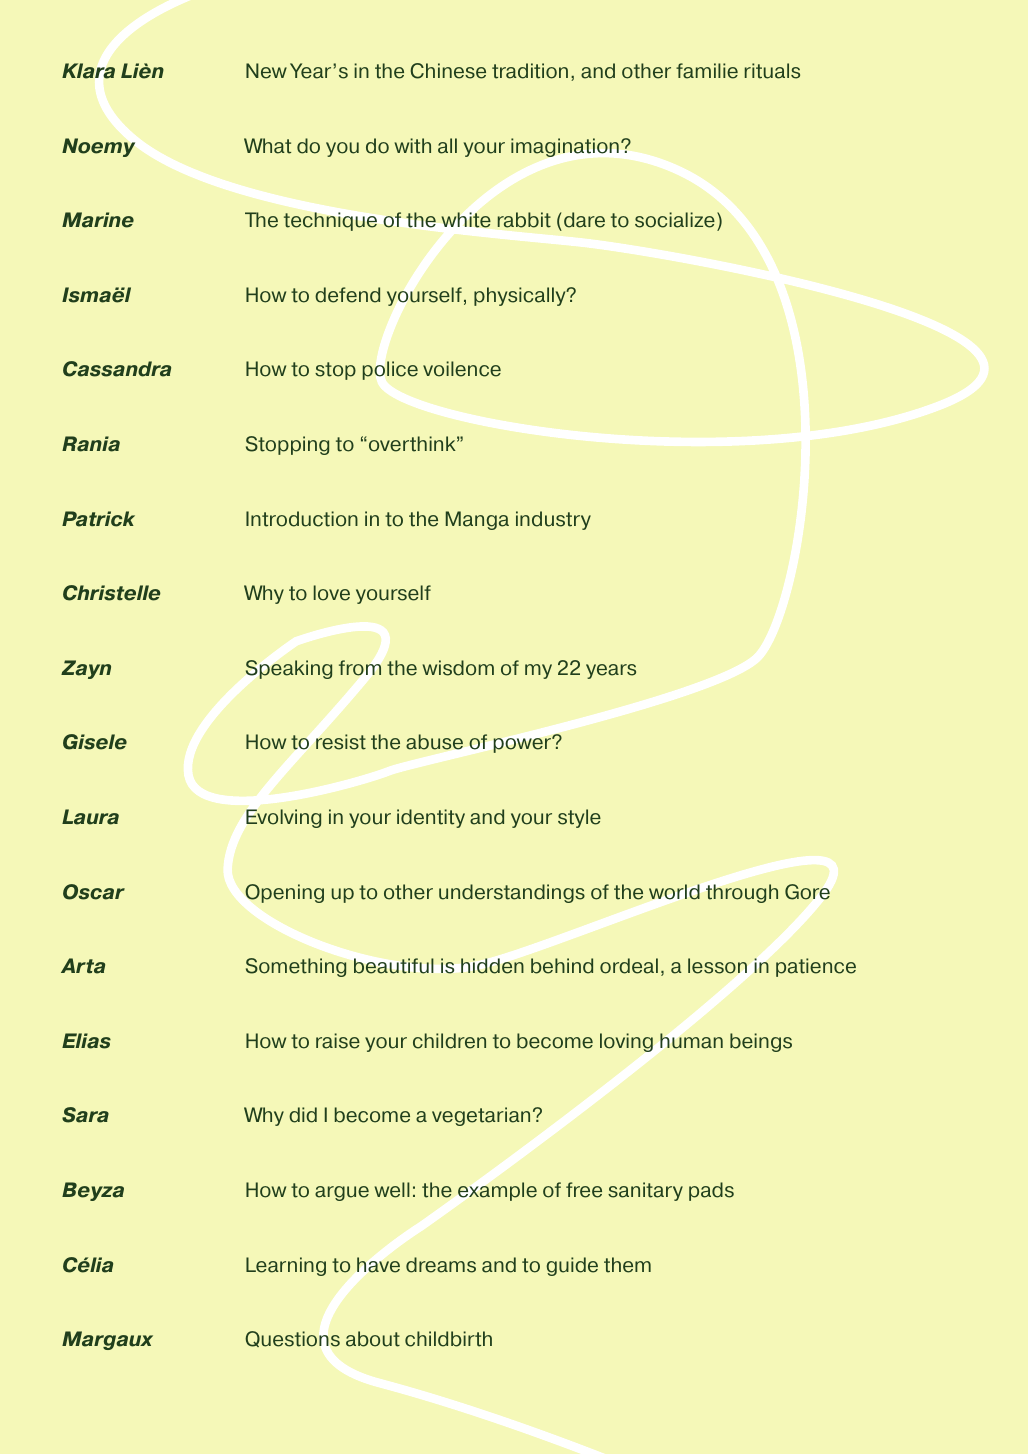  What do you see at coordinates (458, 668) in the screenshot?
I see `wisdom` at bounding box center [458, 668].
